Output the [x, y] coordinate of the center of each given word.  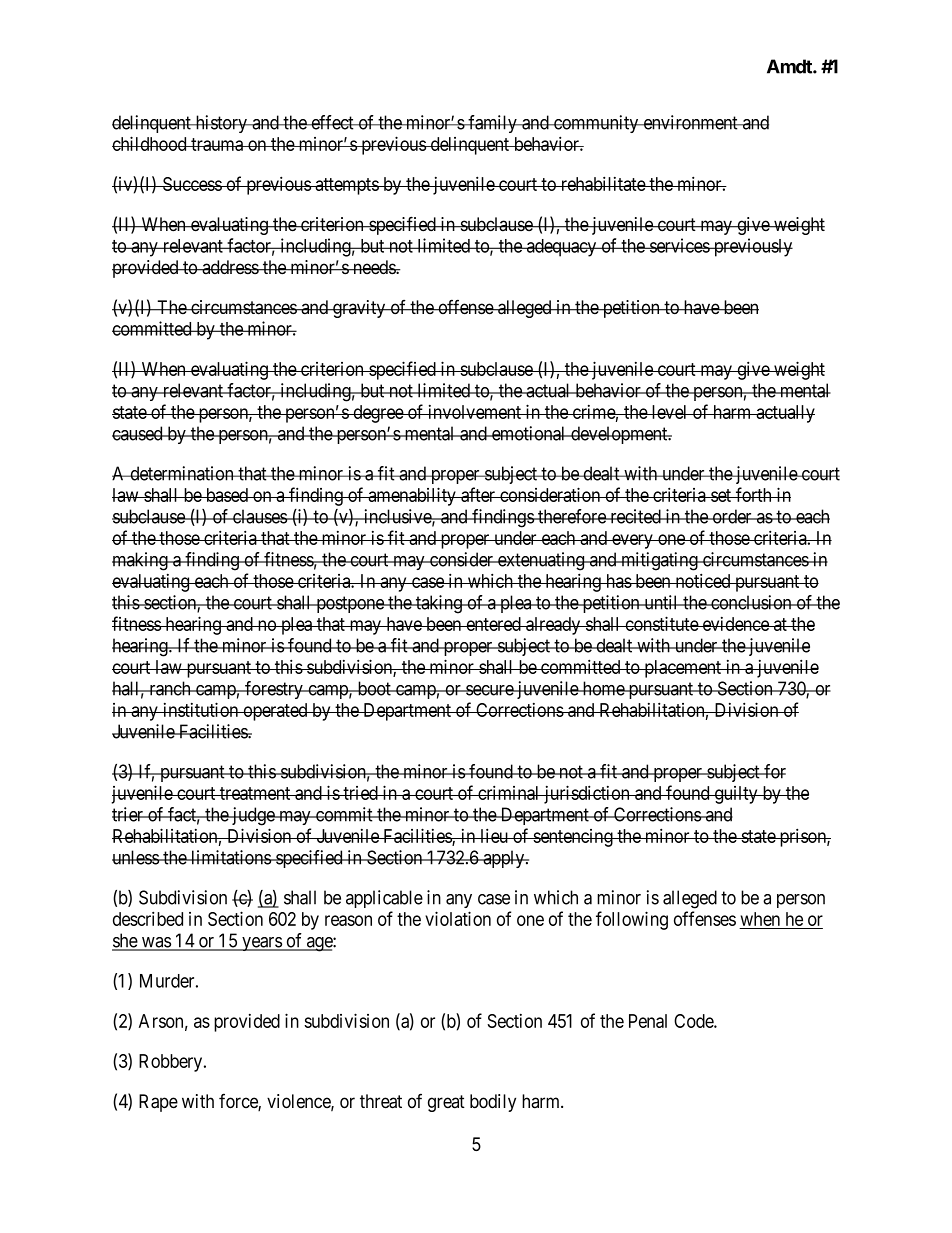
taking [439, 604]
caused [138, 433]
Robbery [172, 1063]
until [661, 602]
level [670, 412]
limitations [230, 857]
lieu [494, 835]
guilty [736, 795]
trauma [217, 144]
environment [690, 122]
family [492, 124]
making [141, 561]
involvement [475, 412]
